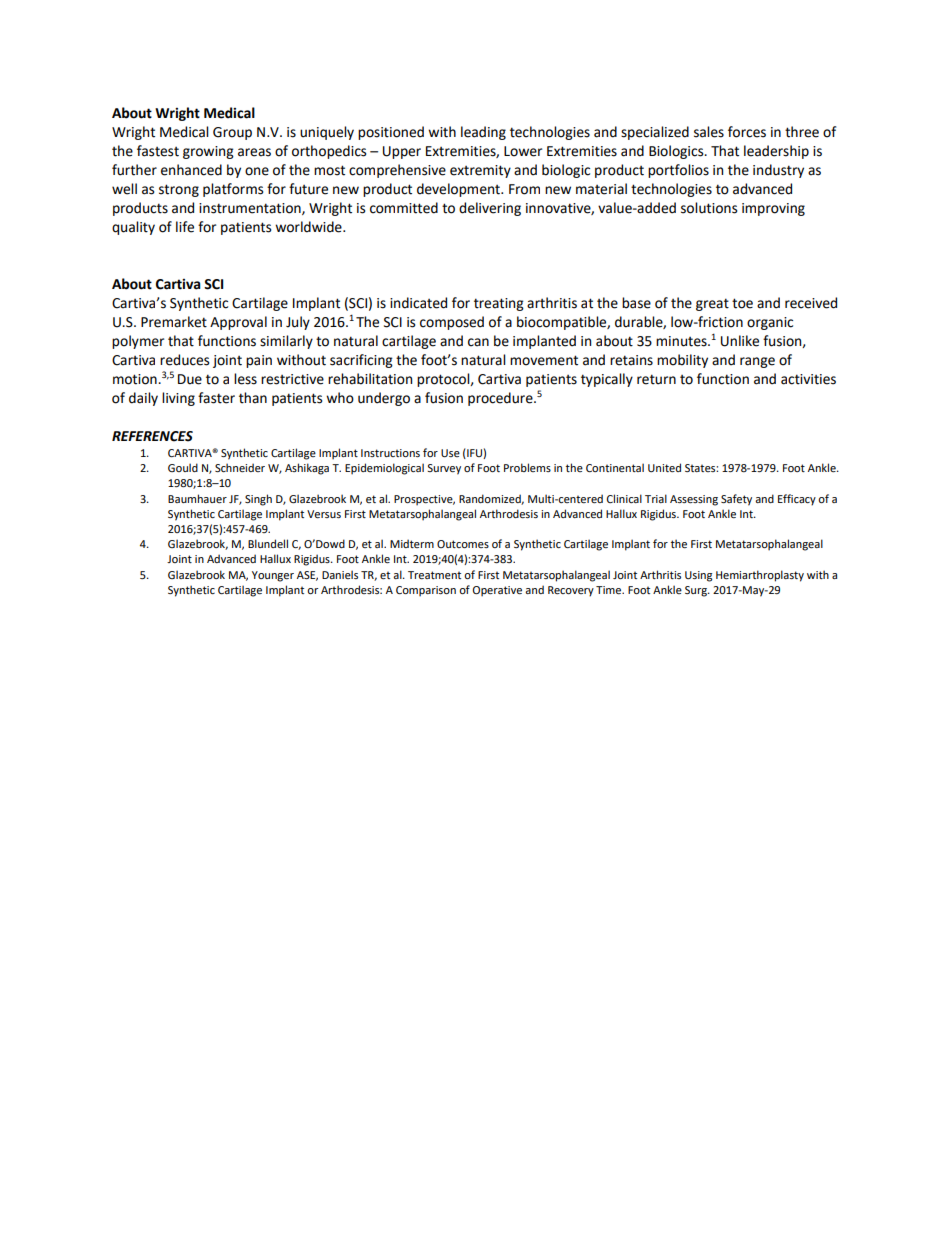 This image has width=952, height=1233. What do you see at coordinates (499, 304) in the image?
I see `treating` at bounding box center [499, 304].
